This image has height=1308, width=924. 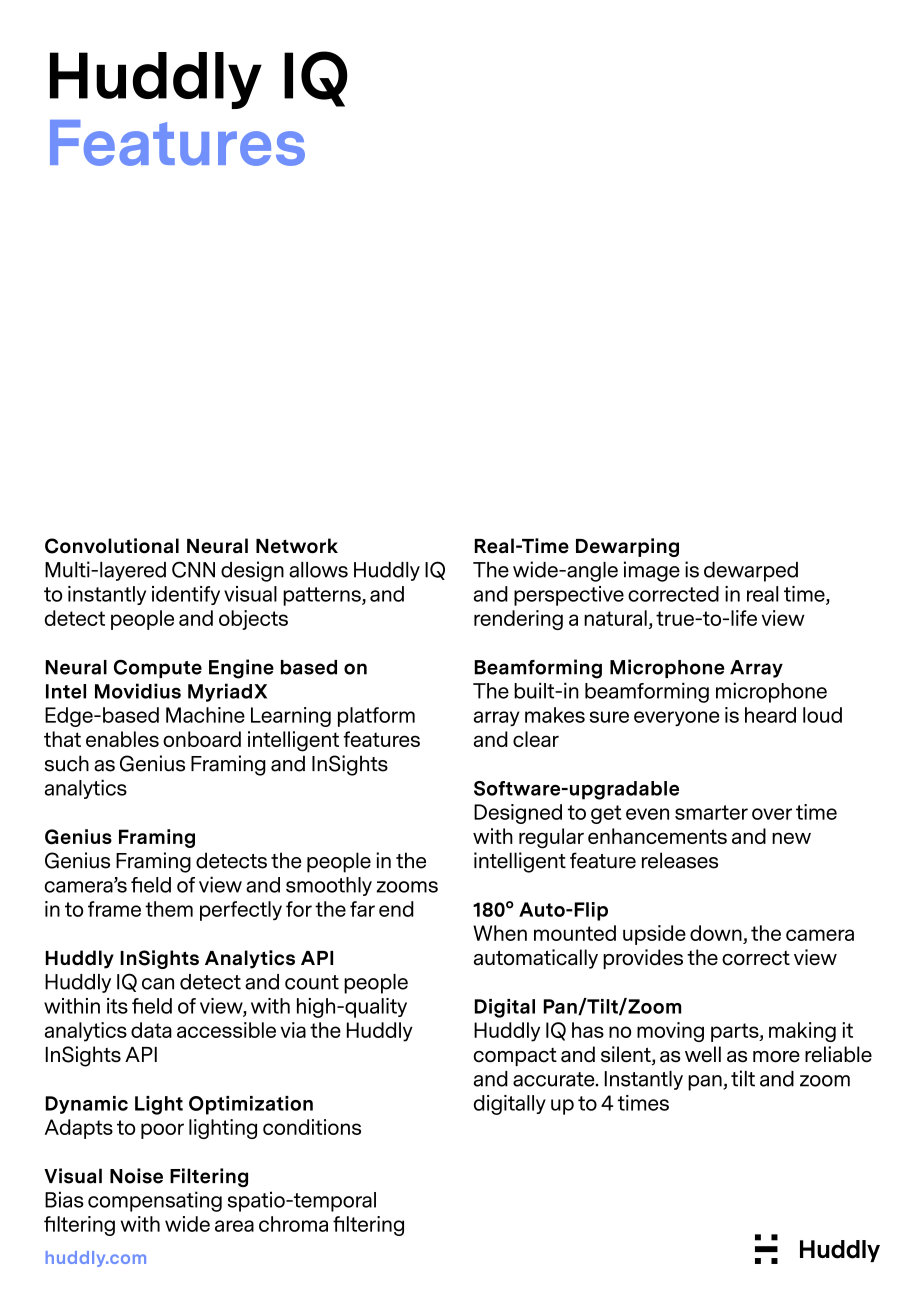 I want to click on count, so click(x=312, y=982).
